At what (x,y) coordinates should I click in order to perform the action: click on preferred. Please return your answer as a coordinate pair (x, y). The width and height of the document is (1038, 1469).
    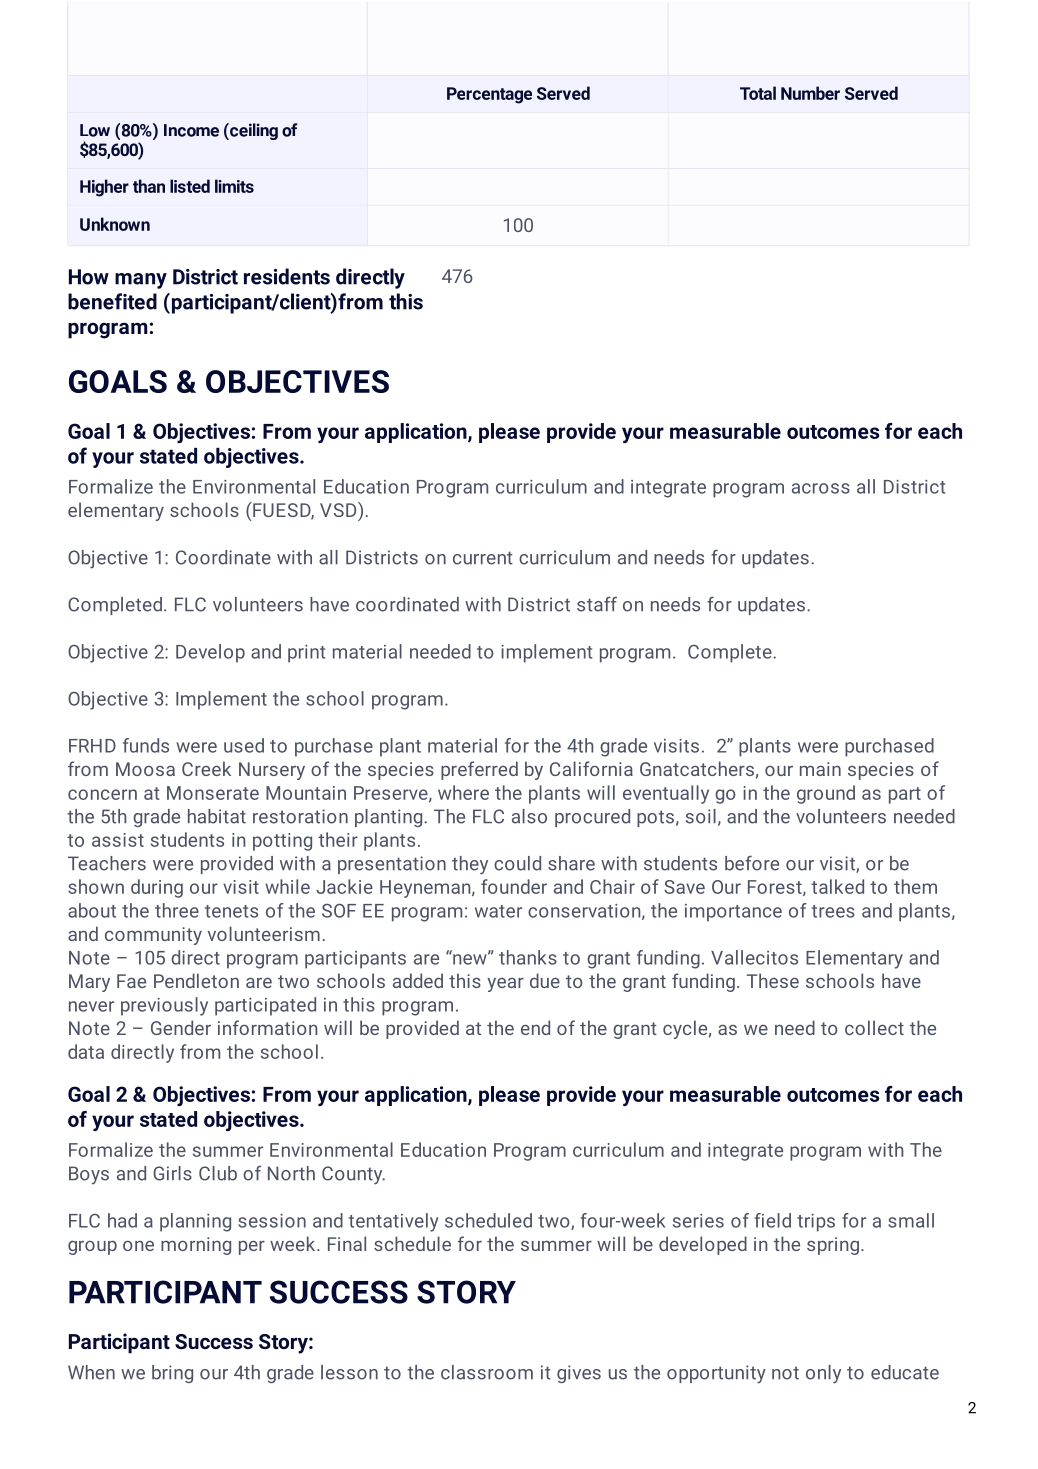
    Looking at the image, I should click on (479, 770).
